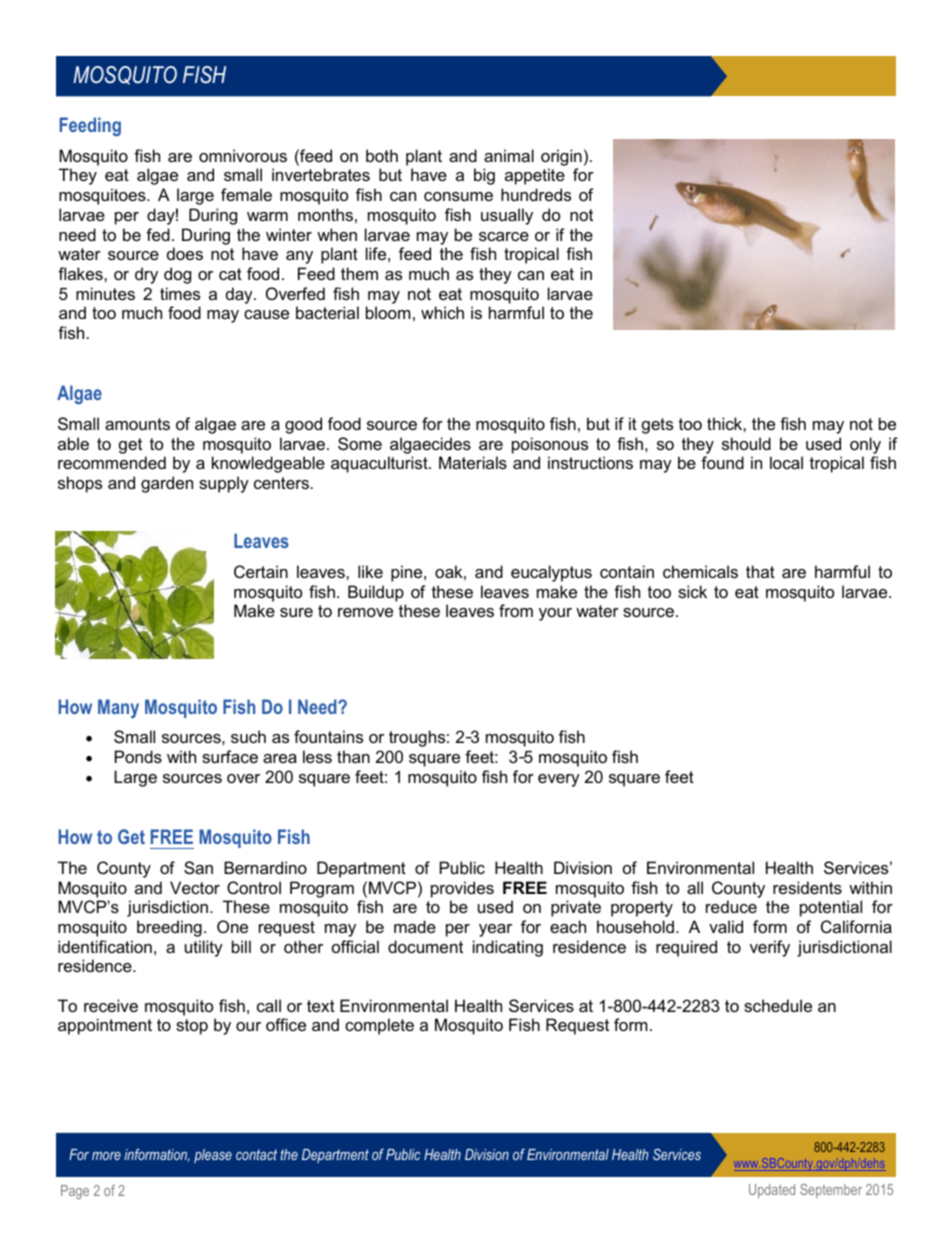 This screenshot has width=952, height=1233. I want to click on breeding, so click(169, 928).
